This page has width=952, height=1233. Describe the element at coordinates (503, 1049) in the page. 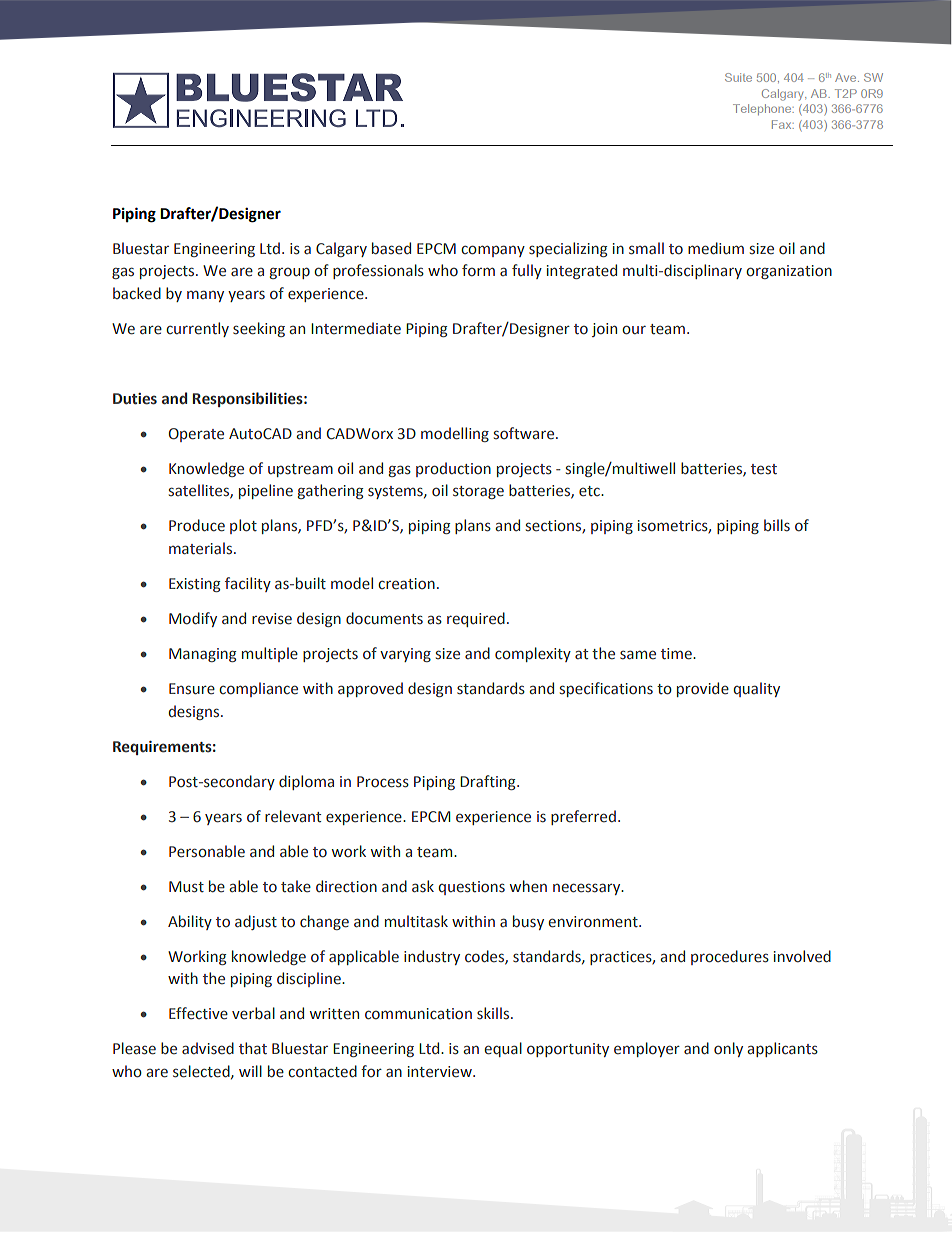

I see `equal` at that location.
